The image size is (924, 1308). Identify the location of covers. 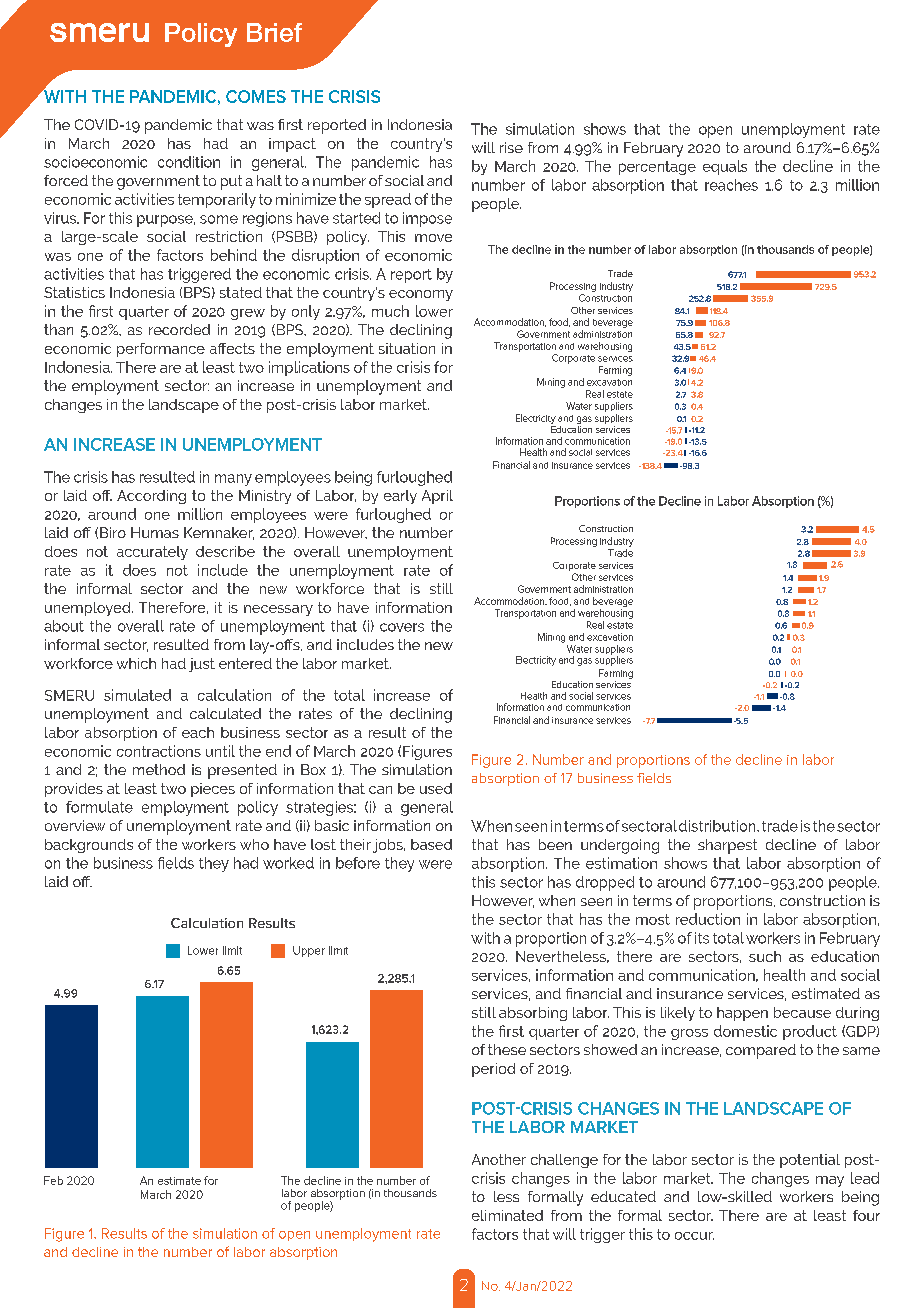
(402, 627).
